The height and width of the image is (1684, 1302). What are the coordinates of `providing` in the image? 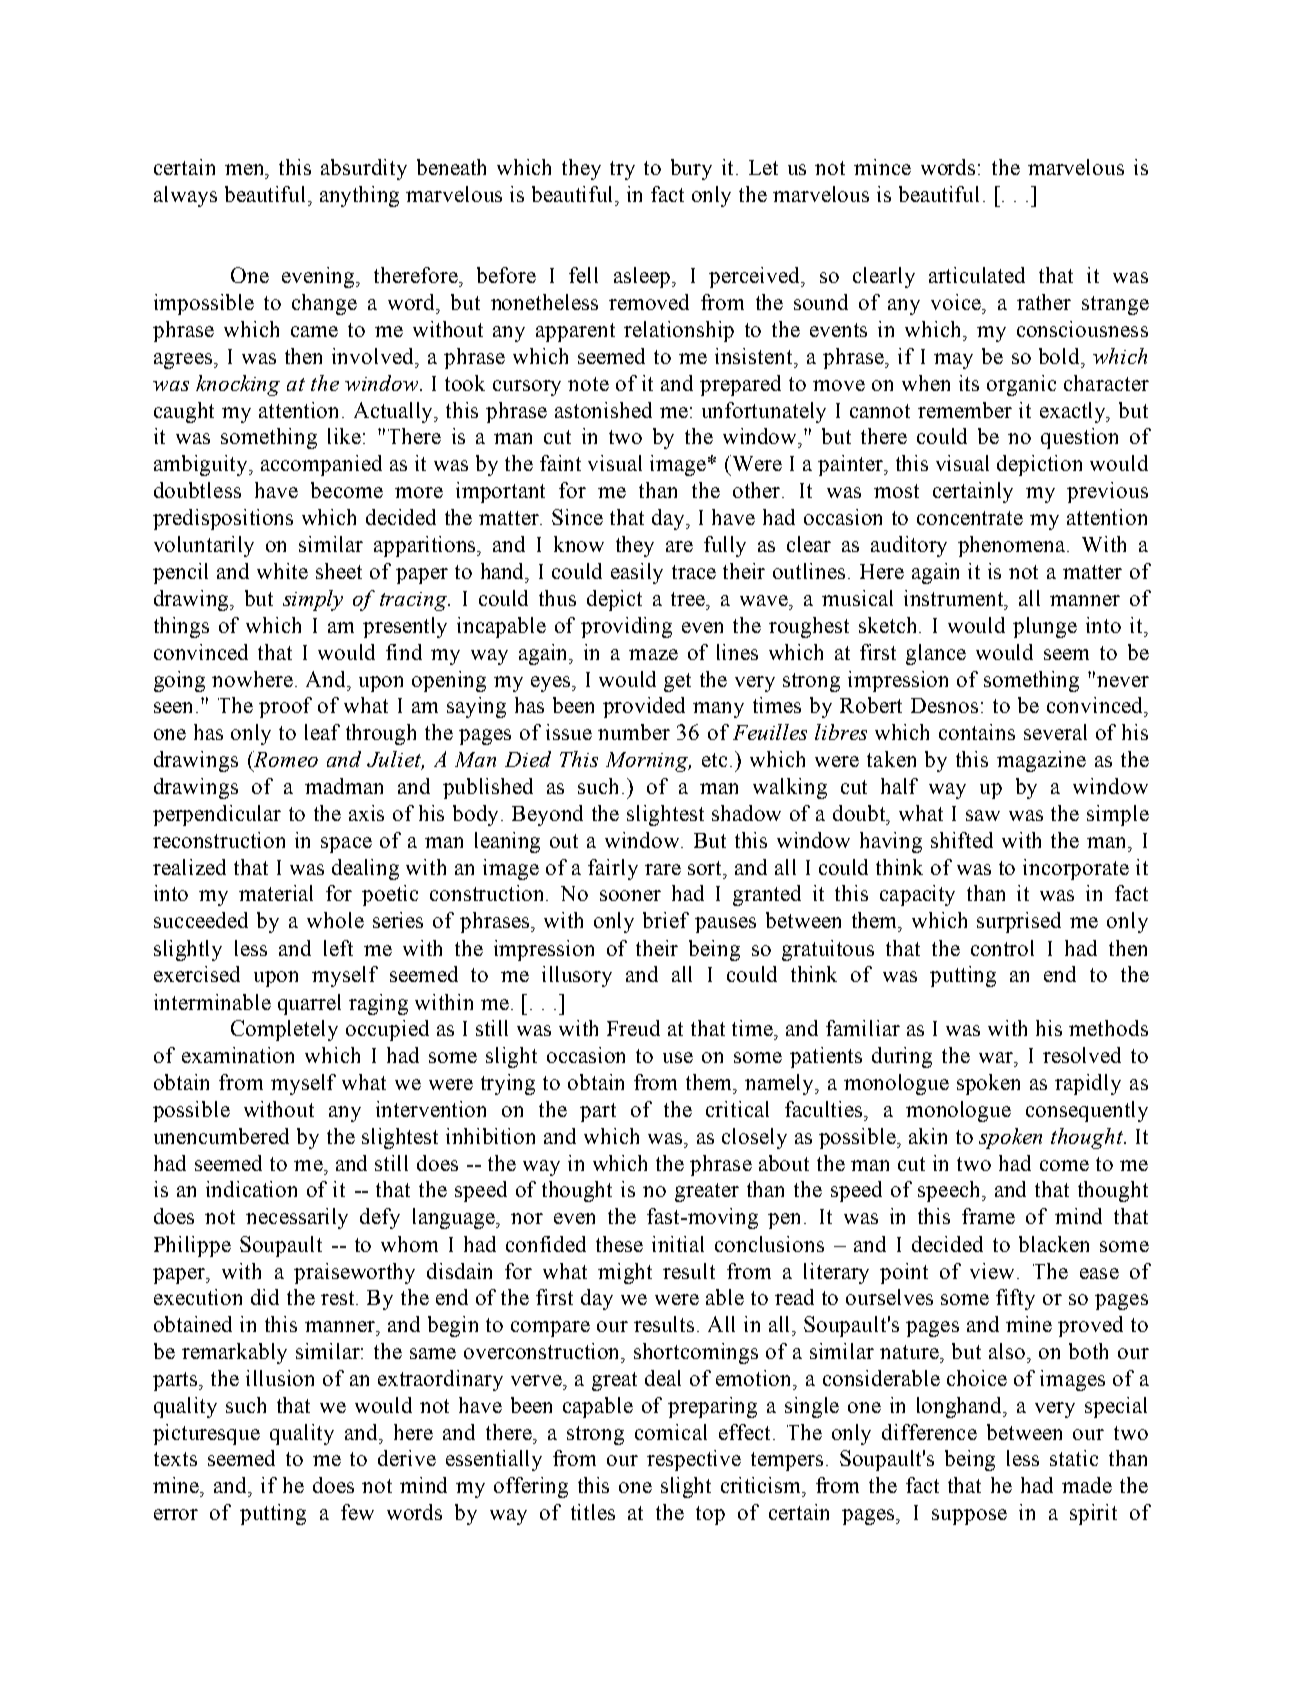 It's located at (626, 627).
